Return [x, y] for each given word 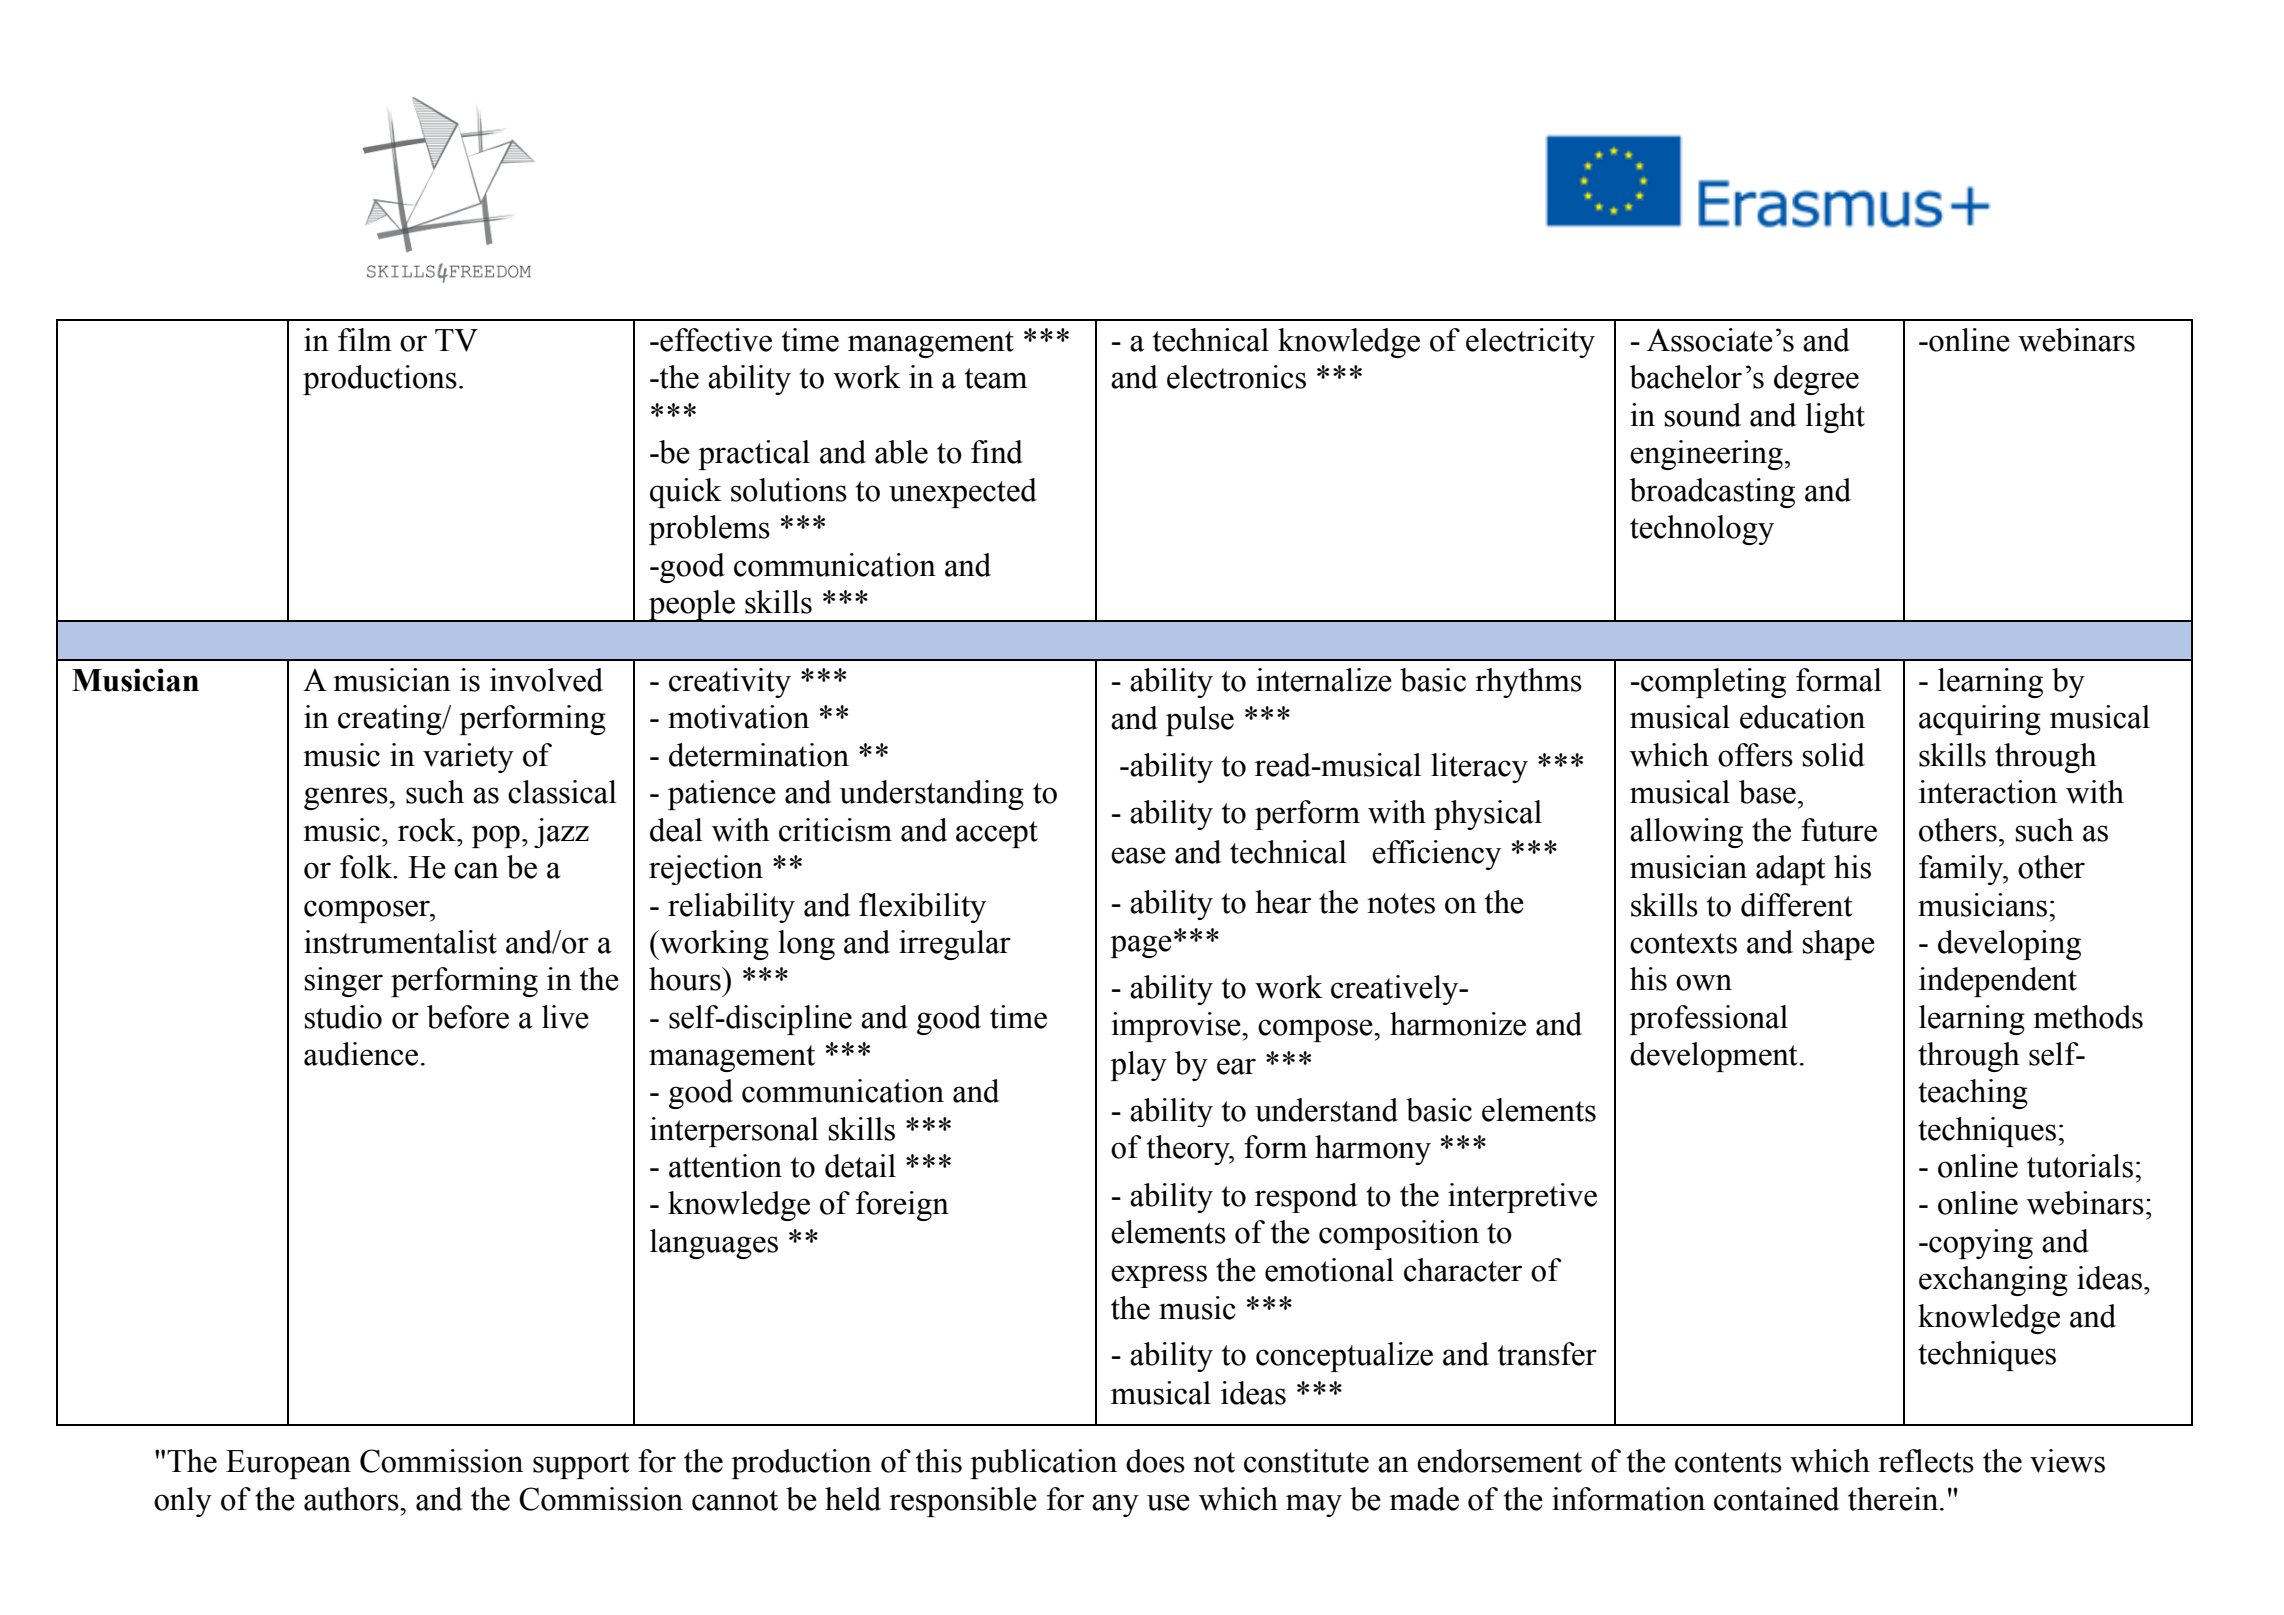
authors [352, 1499]
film [365, 339]
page [1141, 946]
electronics [1236, 377]
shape [1839, 945]
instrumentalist [400, 942]
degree [1816, 380]
